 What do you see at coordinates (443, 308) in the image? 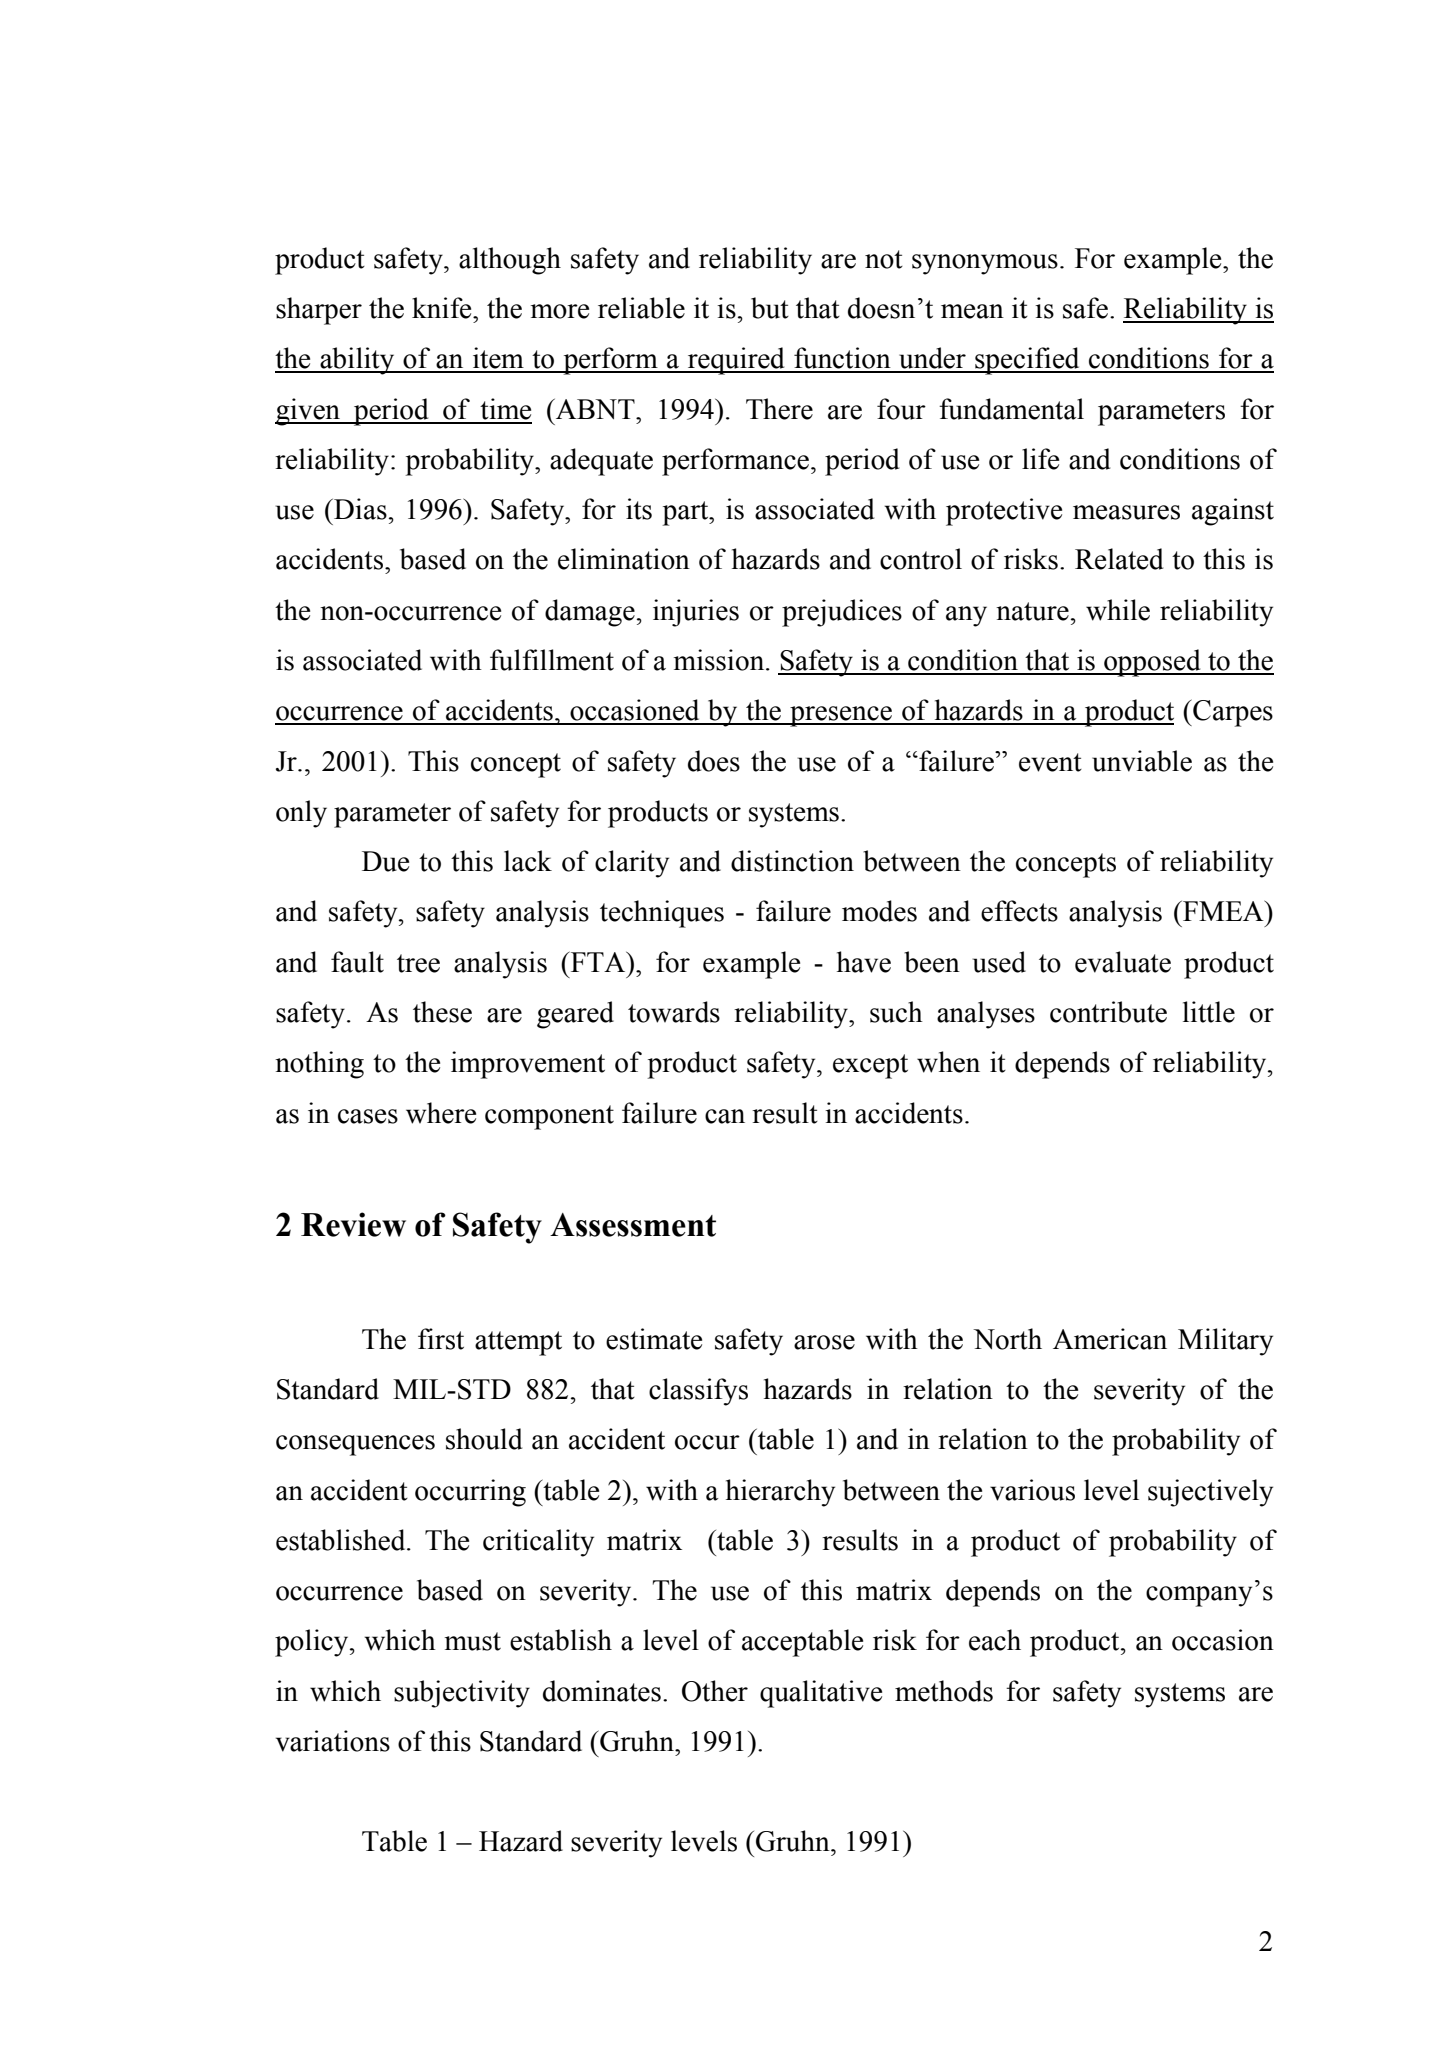
I see `knife` at bounding box center [443, 308].
